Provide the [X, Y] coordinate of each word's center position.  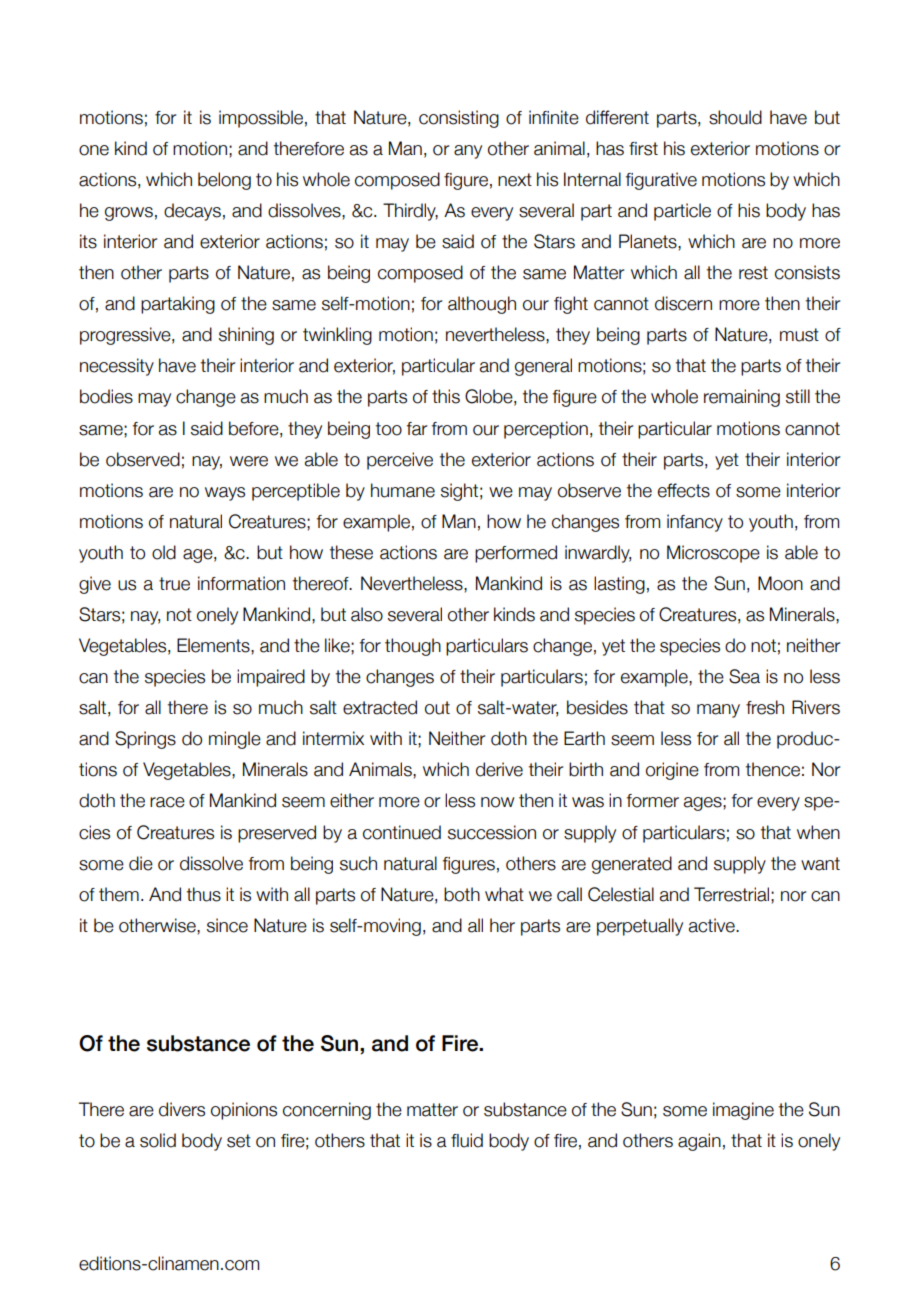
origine [672, 771]
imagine [743, 1111]
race [167, 802]
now [497, 802]
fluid [467, 1140]
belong [224, 181]
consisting [459, 119]
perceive [400, 461]
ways [225, 494]
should [735, 117]
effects [684, 490]
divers [182, 1109]
